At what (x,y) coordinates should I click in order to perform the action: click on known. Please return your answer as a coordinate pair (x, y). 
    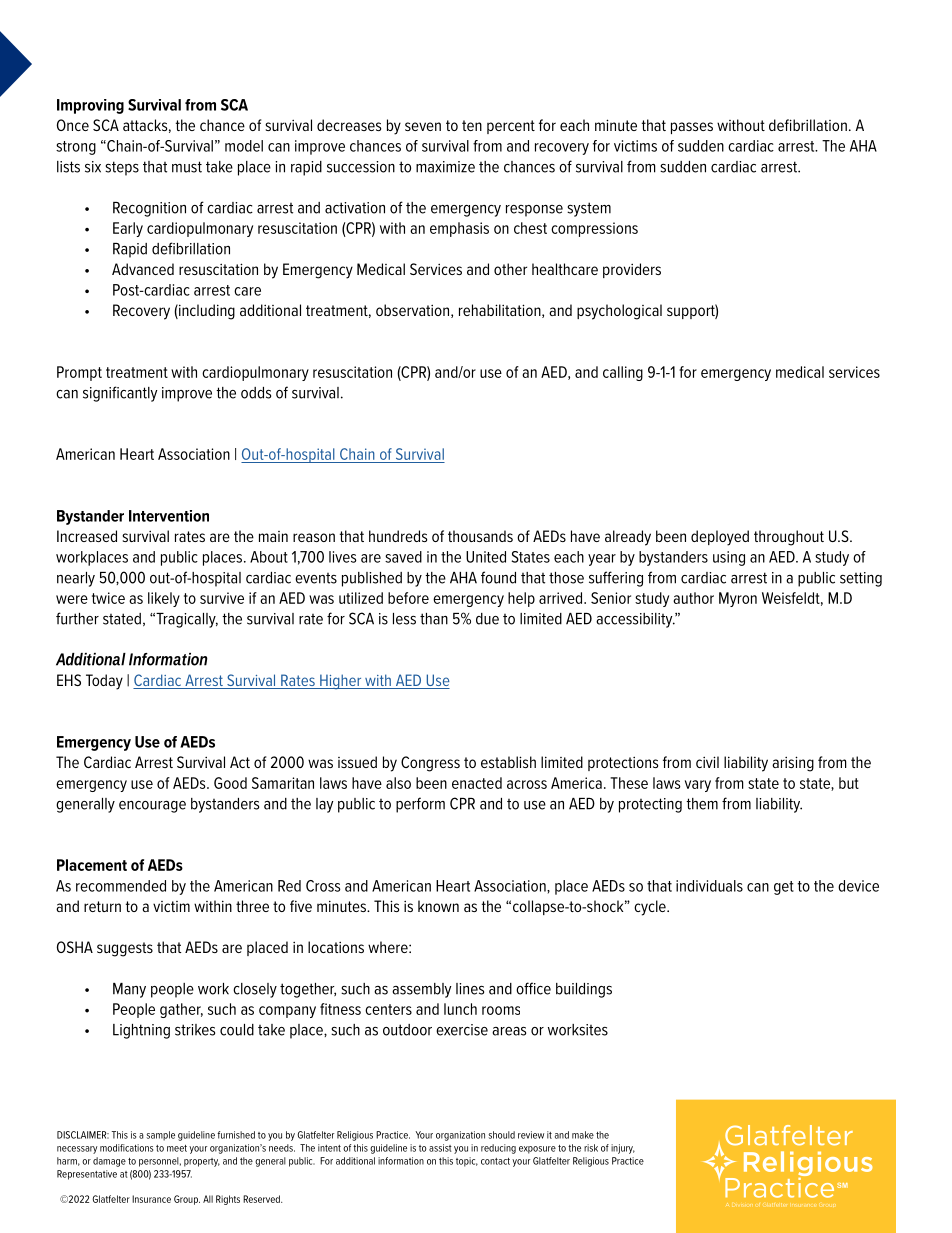
    Looking at the image, I should click on (438, 906).
